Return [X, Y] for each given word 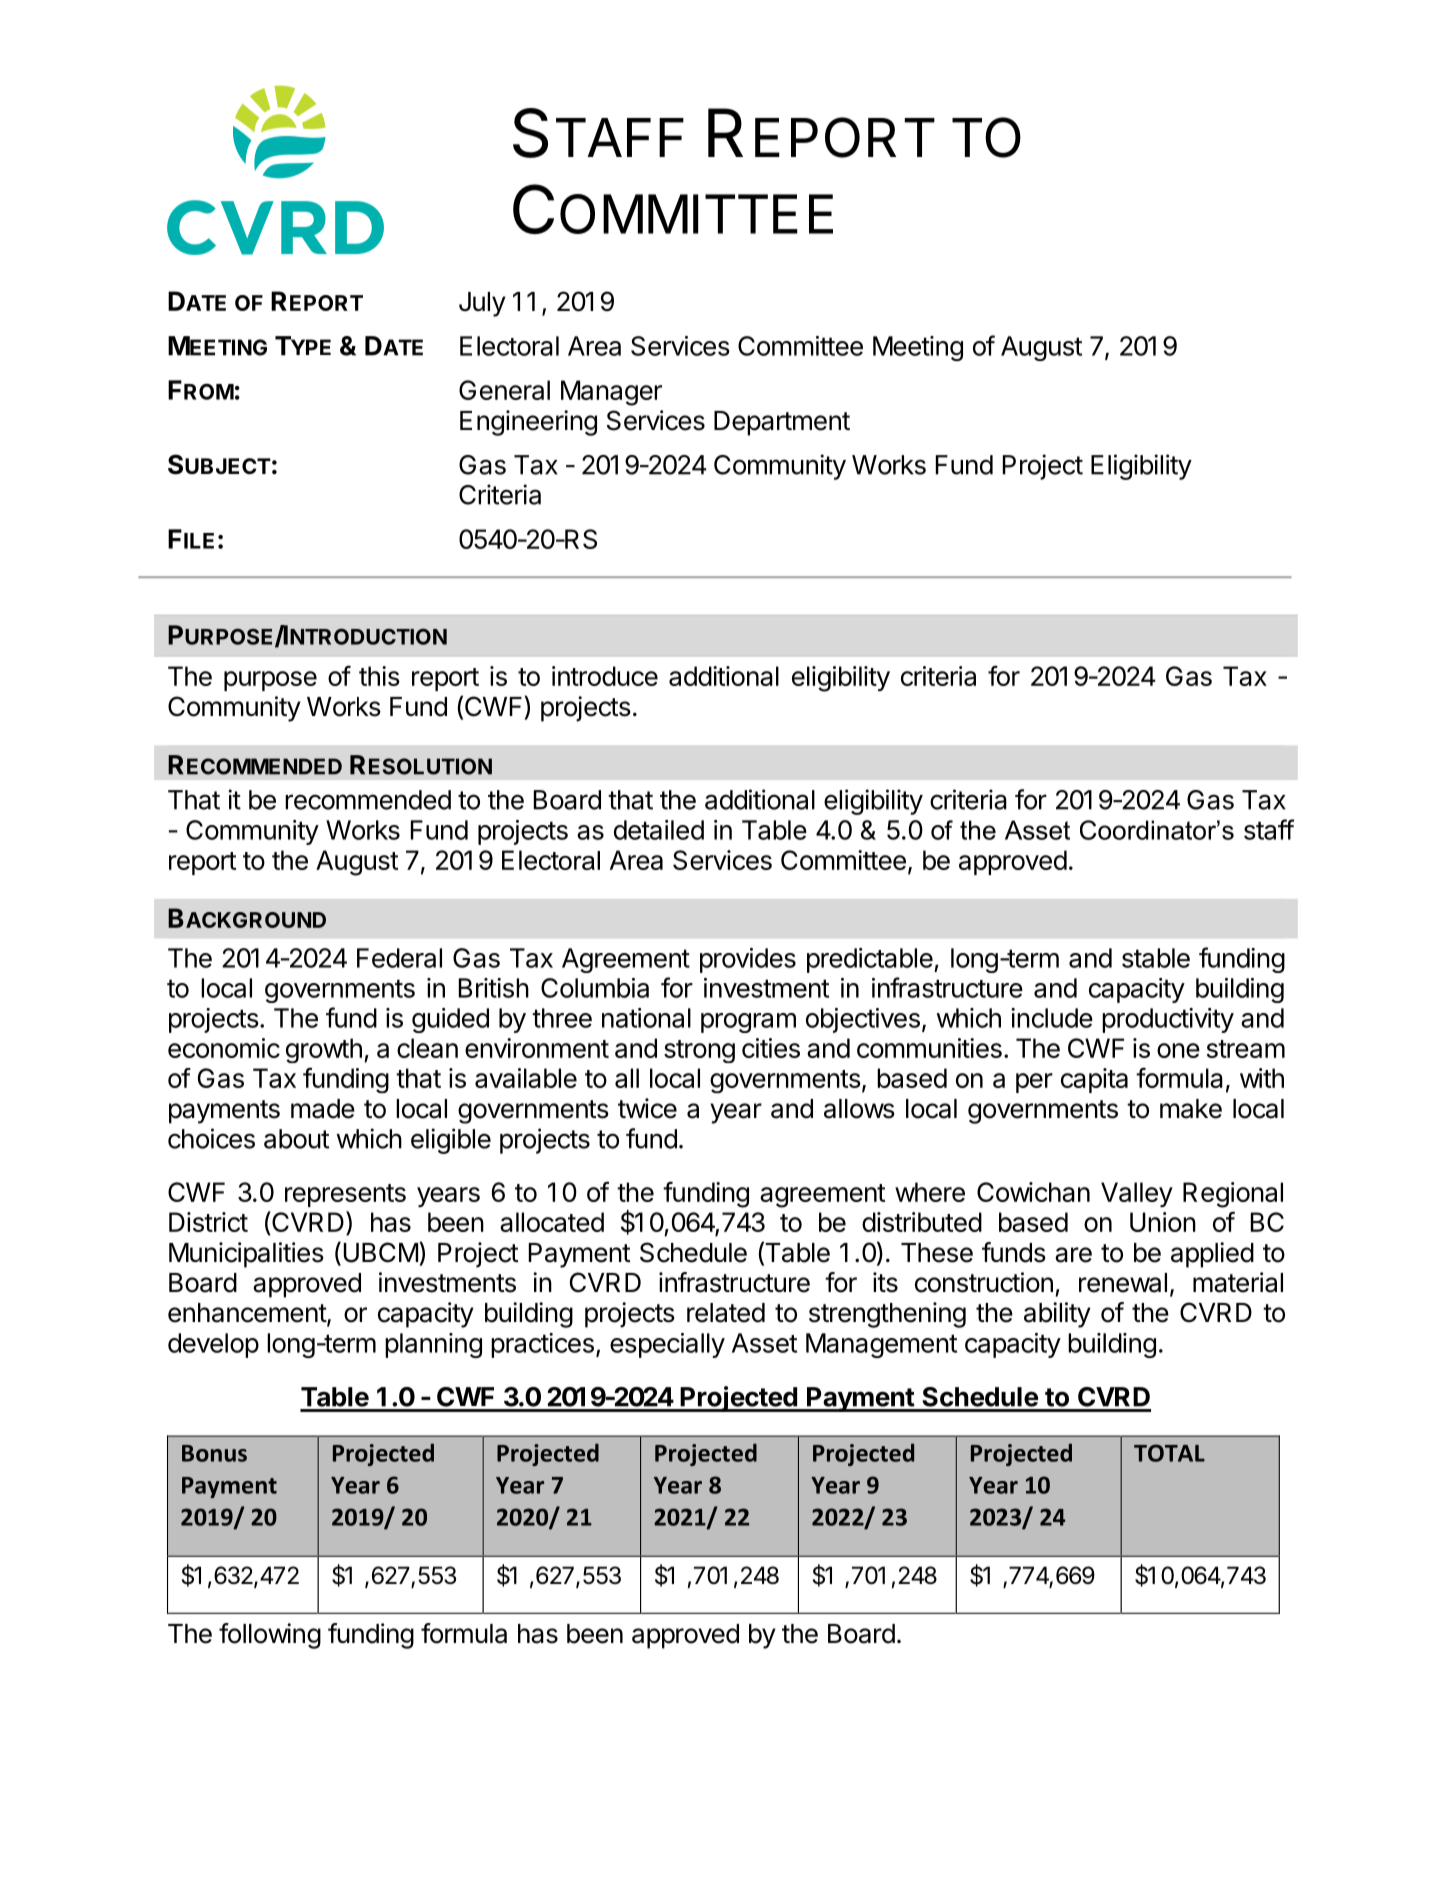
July [482, 304]
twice [647, 1108]
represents [345, 1195]
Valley [1137, 1194]
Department [782, 423]
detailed [659, 830]
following [270, 1636]
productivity [1168, 1020]
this [379, 676]
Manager [611, 393]
